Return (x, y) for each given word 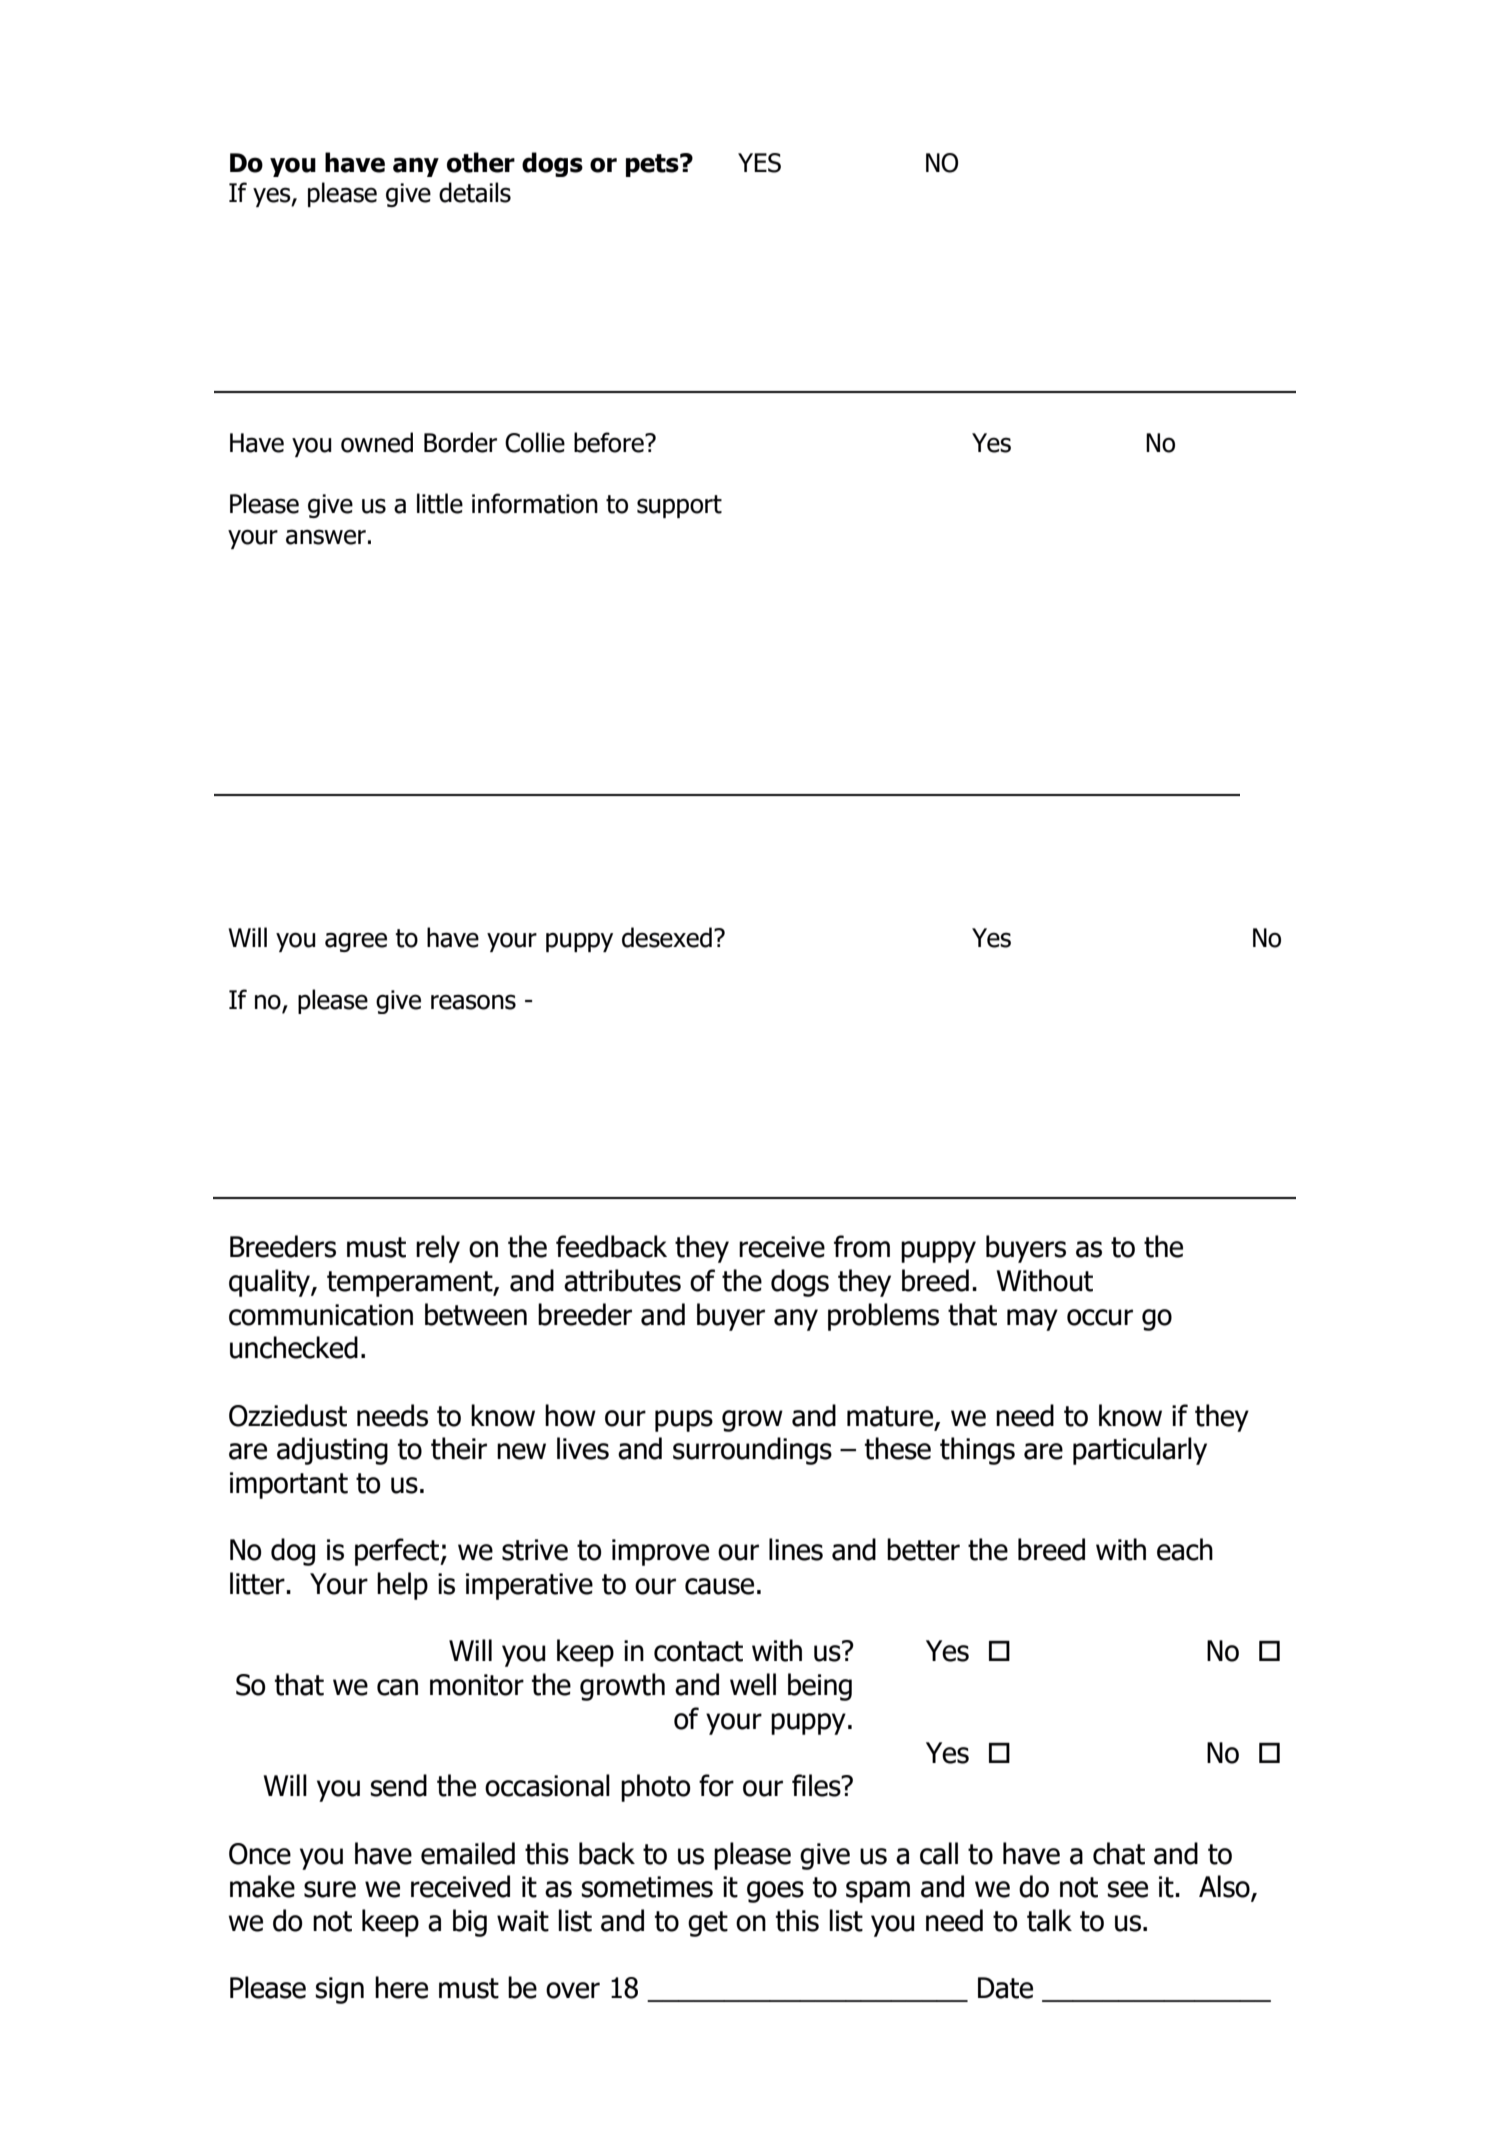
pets (653, 165)
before (610, 442)
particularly (1140, 1451)
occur (1100, 1317)
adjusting (332, 1451)
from (862, 1246)
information (535, 503)
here (401, 1987)
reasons (473, 1002)
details (475, 192)
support (679, 506)
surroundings (752, 1451)
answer (326, 537)
